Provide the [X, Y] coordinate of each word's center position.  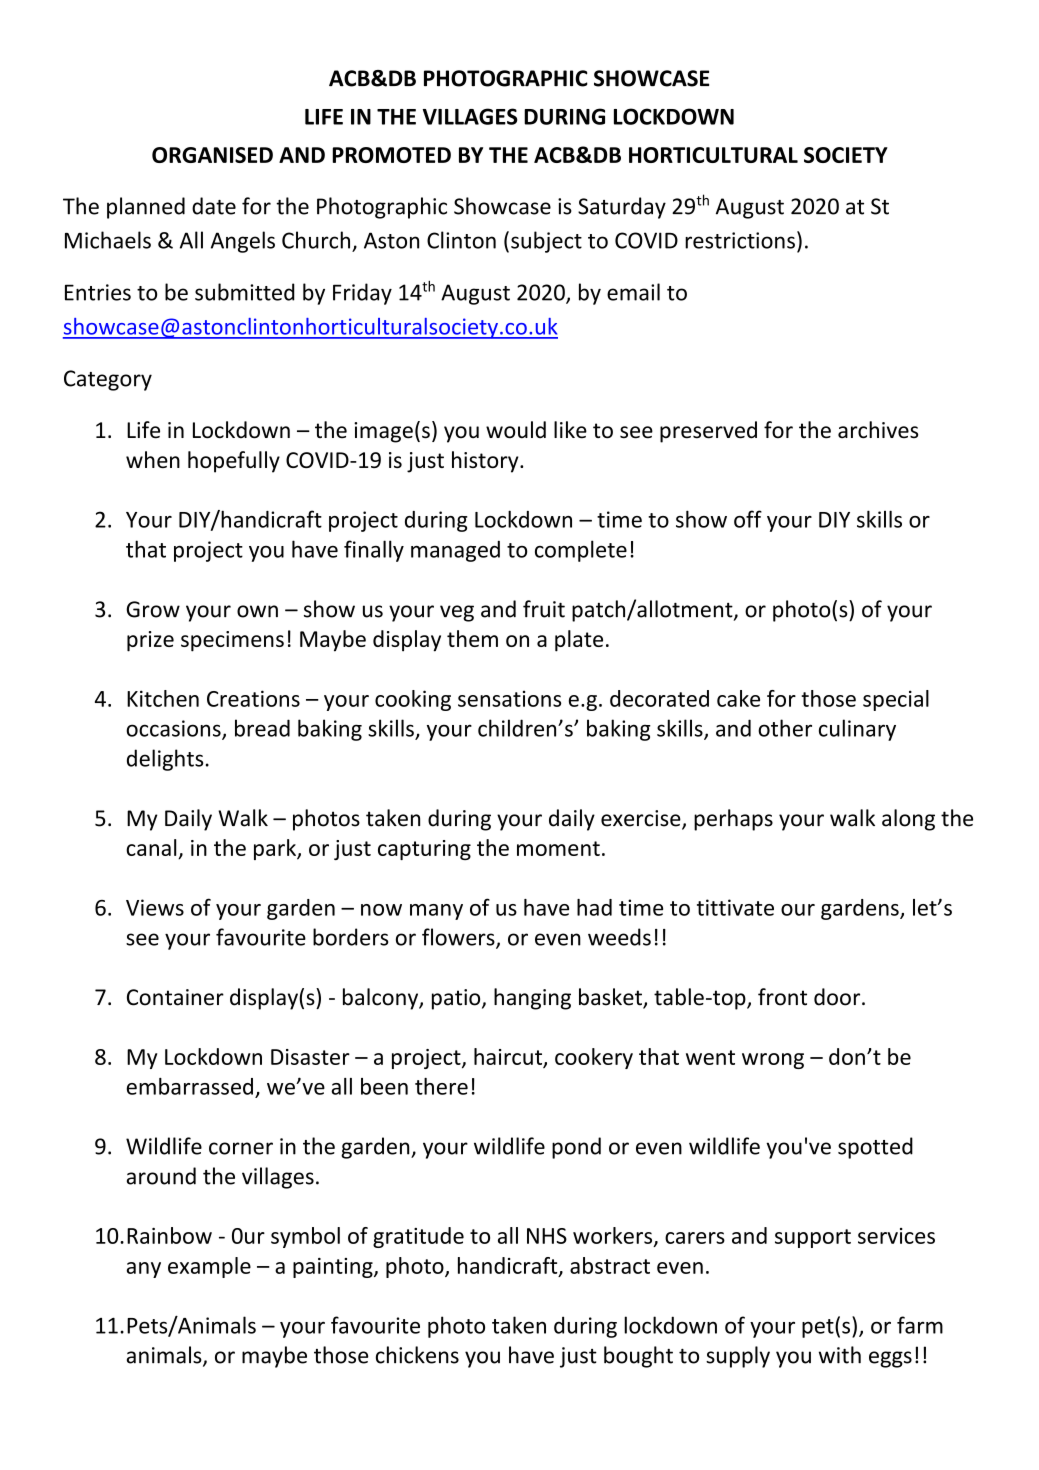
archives [878, 430]
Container [175, 997]
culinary [857, 730]
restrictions [740, 240]
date [214, 206]
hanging [532, 999]
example [209, 1267]
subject [546, 242]
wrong [773, 1061]
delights [165, 760]
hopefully [234, 462]
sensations [509, 698]
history [486, 462]
